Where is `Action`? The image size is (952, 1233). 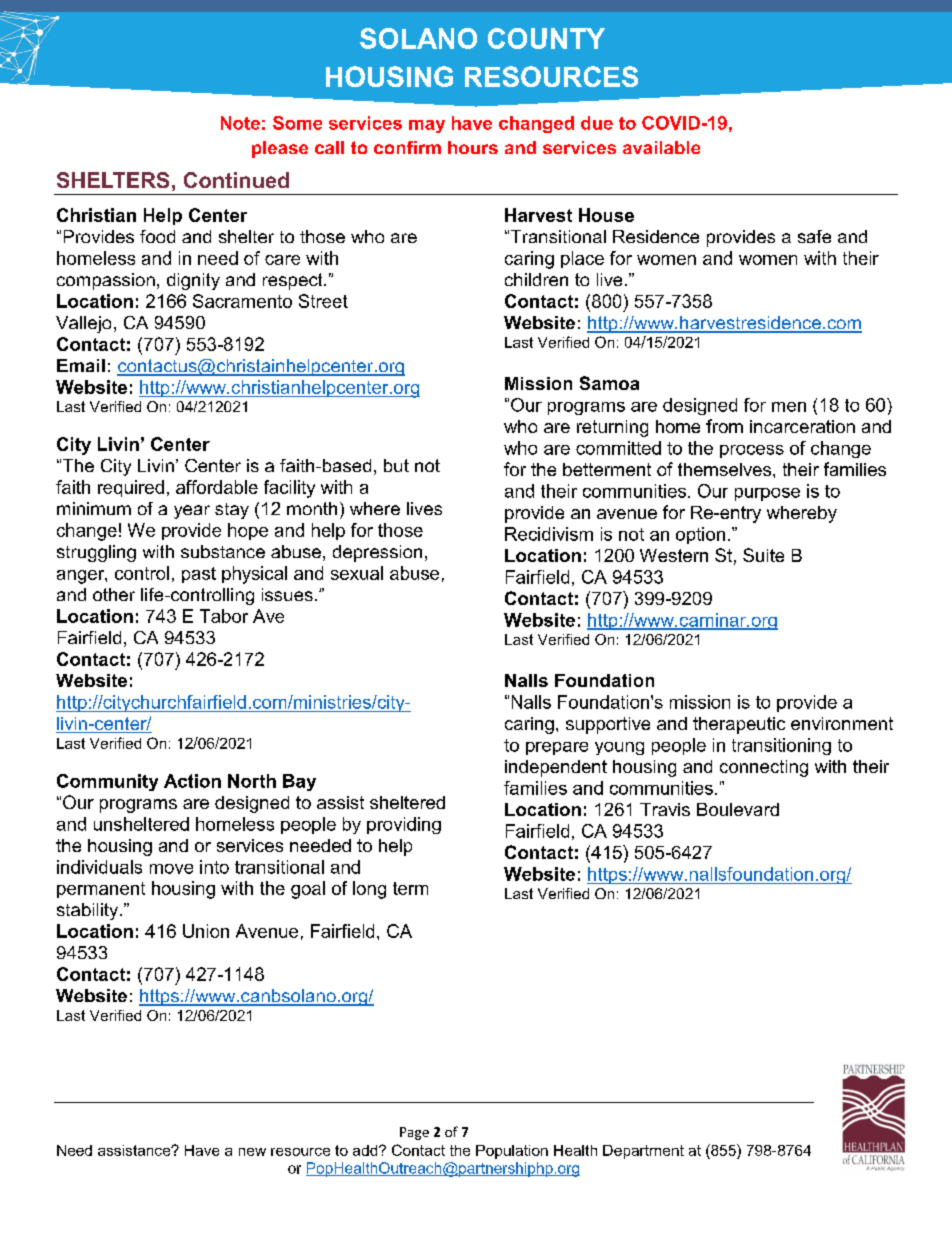
Action is located at coordinates (192, 781).
